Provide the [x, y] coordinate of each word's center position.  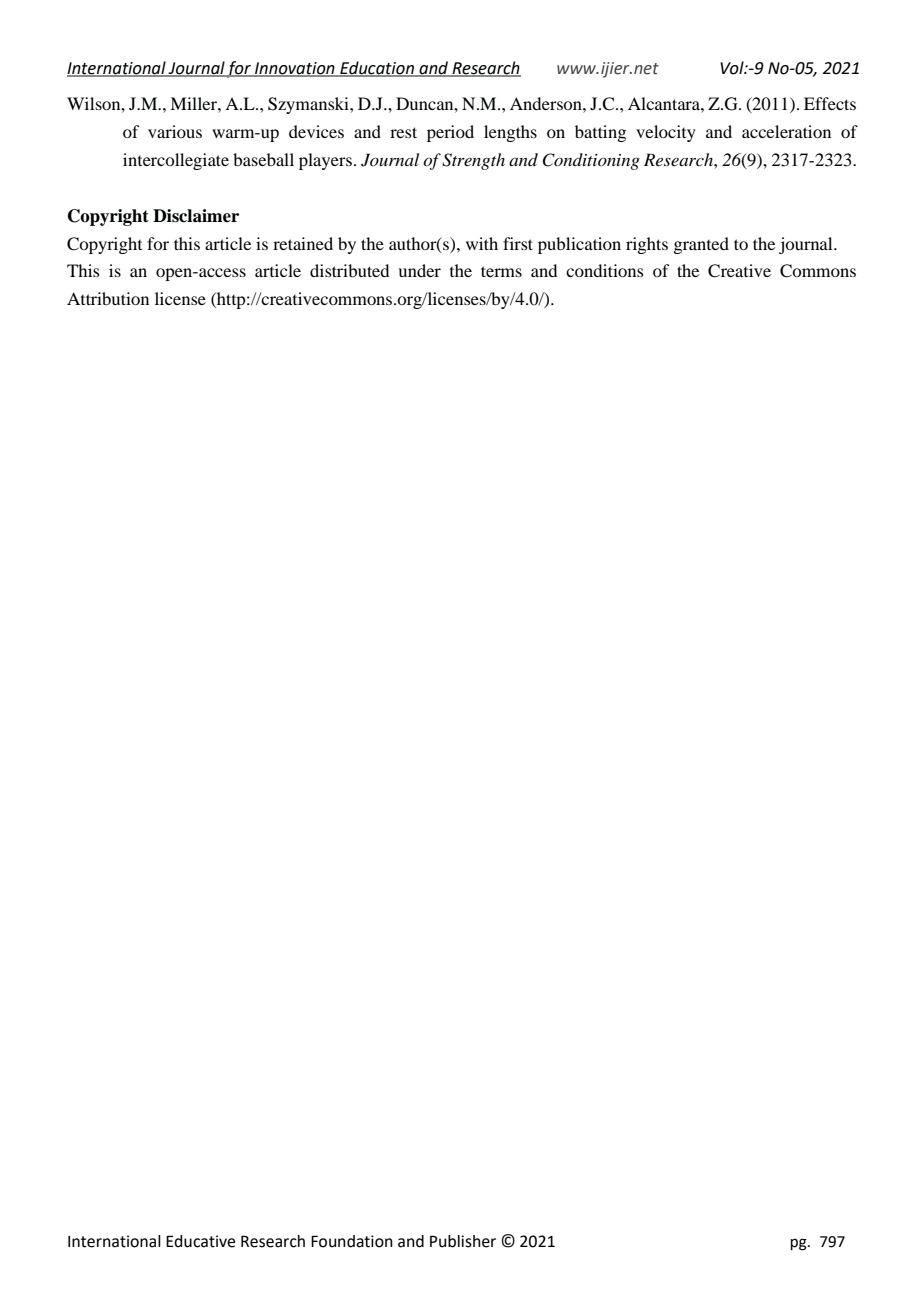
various [175, 131]
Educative [200, 1241]
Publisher [463, 1241]
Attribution [108, 298]
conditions [605, 270]
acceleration [786, 131]
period [450, 133]
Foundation [352, 1241]
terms [501, 271]
